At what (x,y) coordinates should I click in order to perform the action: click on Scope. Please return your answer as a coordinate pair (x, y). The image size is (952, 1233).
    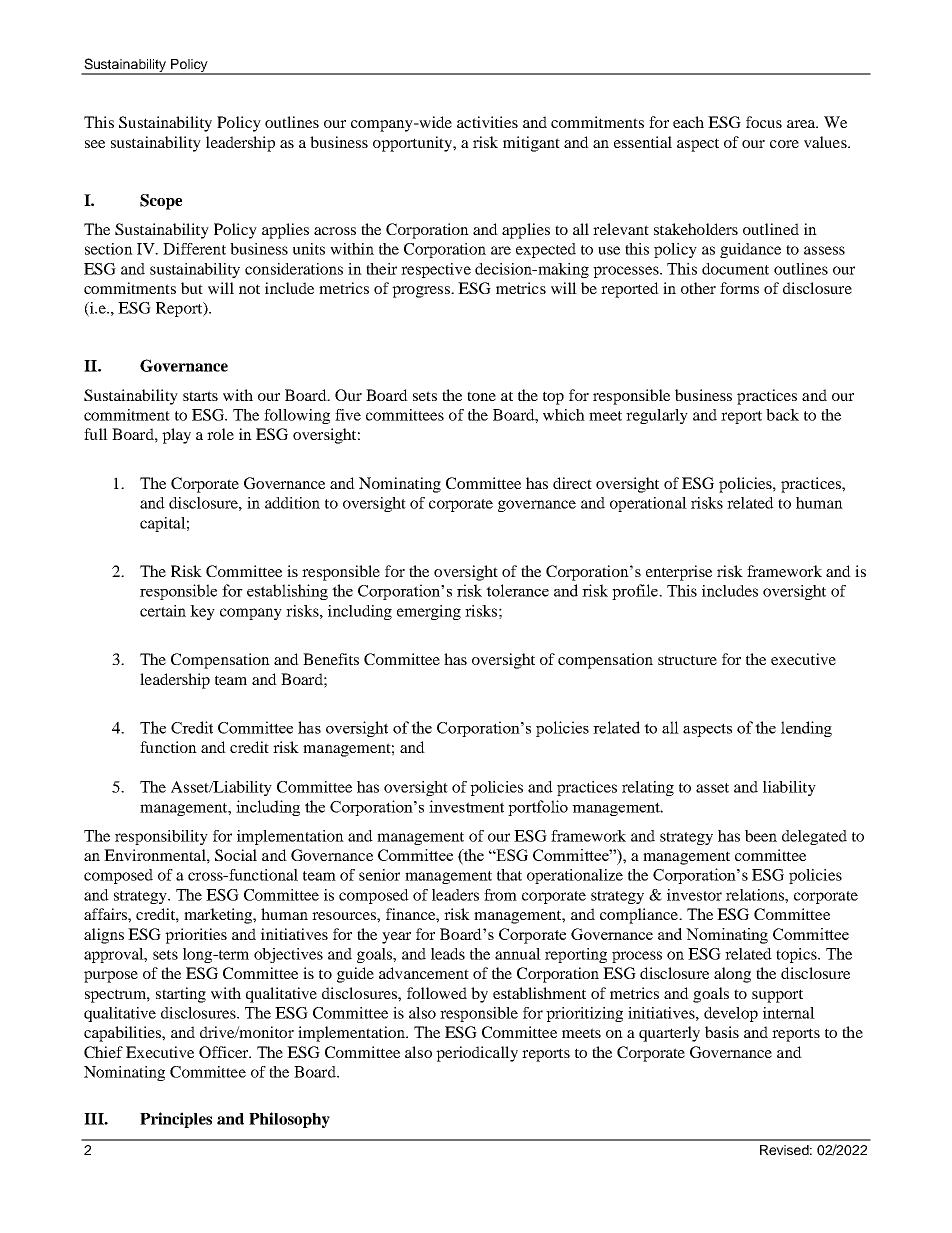
    Looking at the image, I should click on (161, 202).
